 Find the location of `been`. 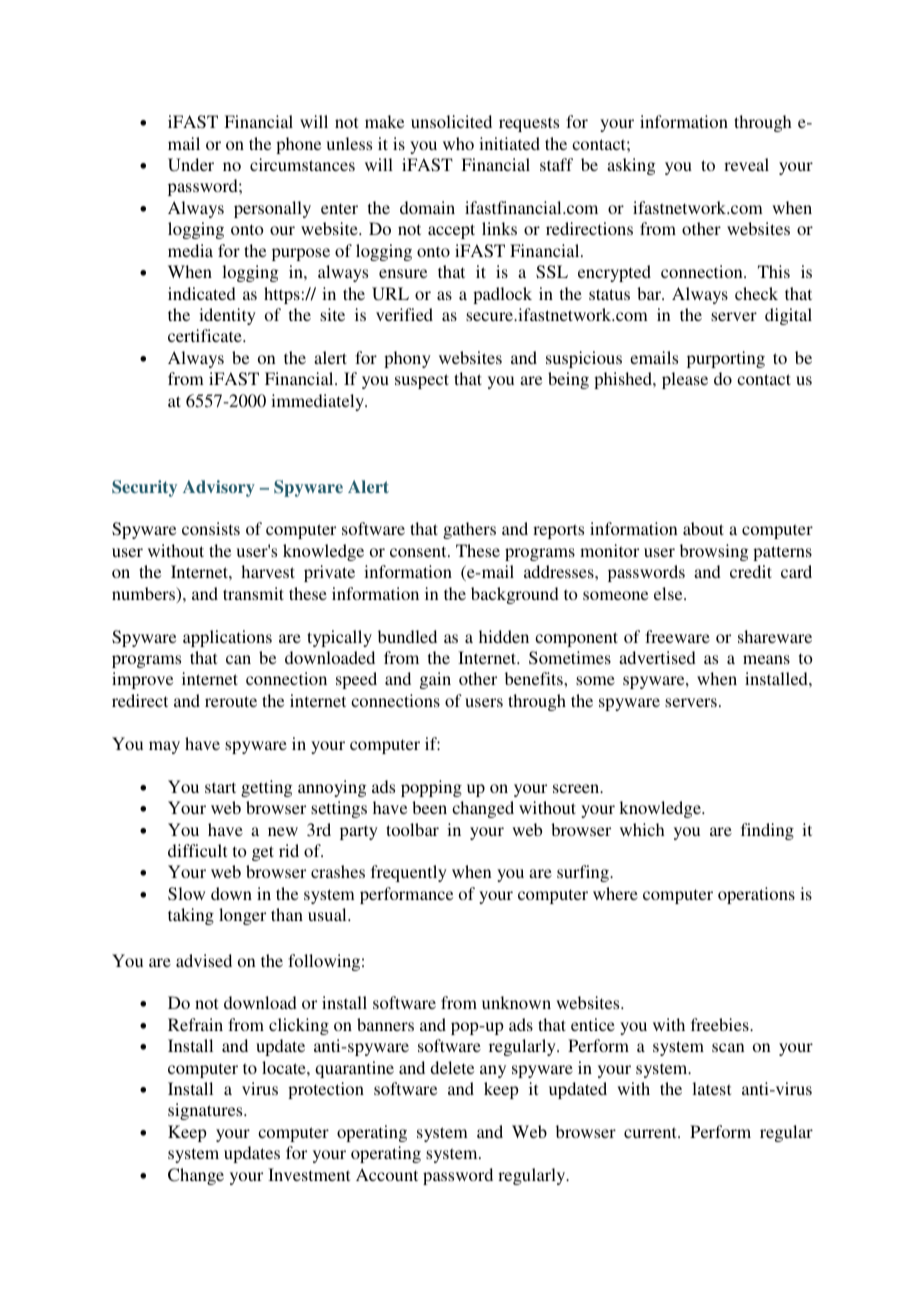

been is located at coordinates (429, 807).
